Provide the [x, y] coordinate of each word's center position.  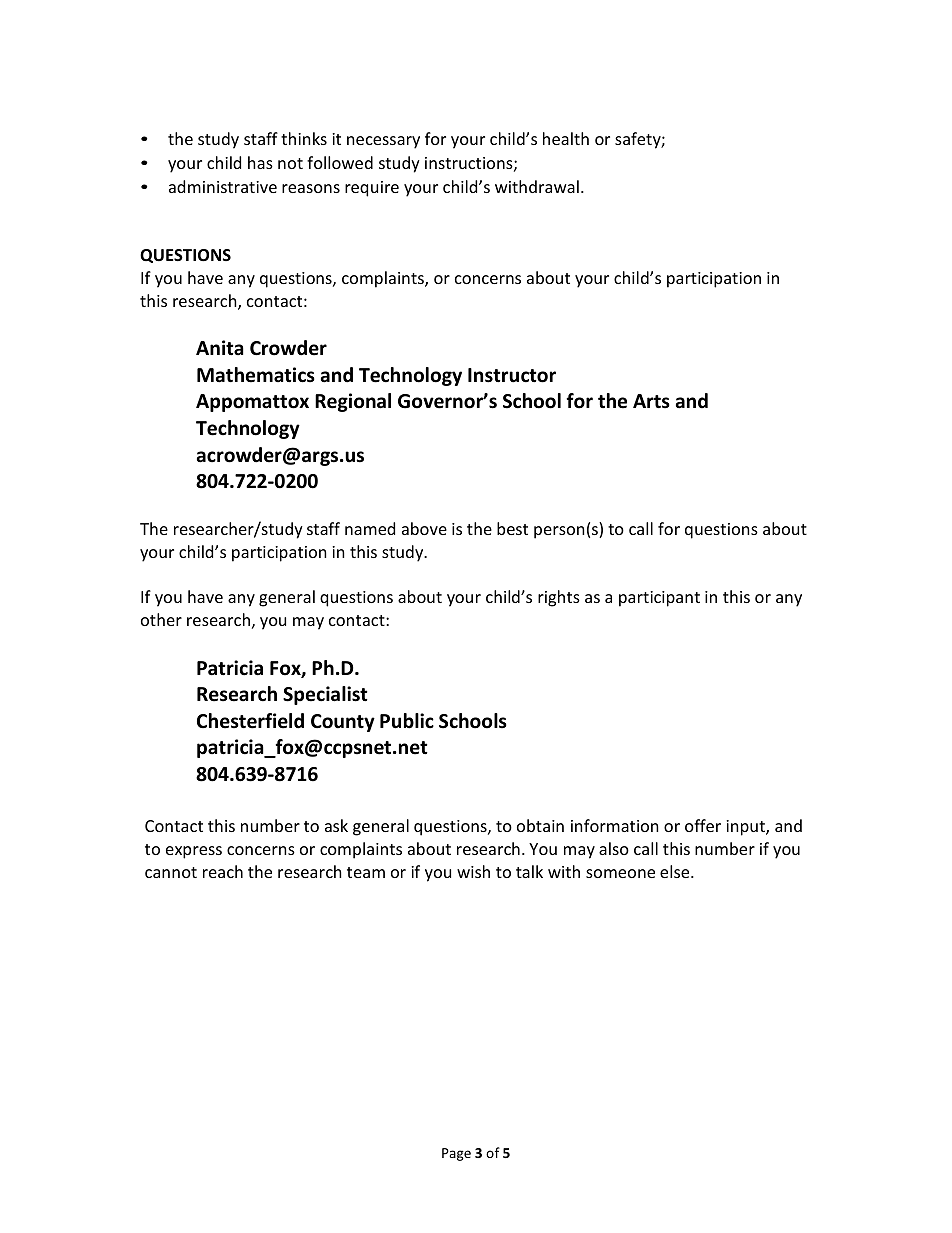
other [161, 619]
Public [407, 721]
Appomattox [252, 403]
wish [473, 871]
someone [620, 873]
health [566, 138]
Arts [651, 401]
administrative [223, 186]
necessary [383, 142]
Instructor [512, 375]
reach [223, 871]
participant [659, 599]
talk [529, 871]
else [676, 871]
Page [456, 1154]
